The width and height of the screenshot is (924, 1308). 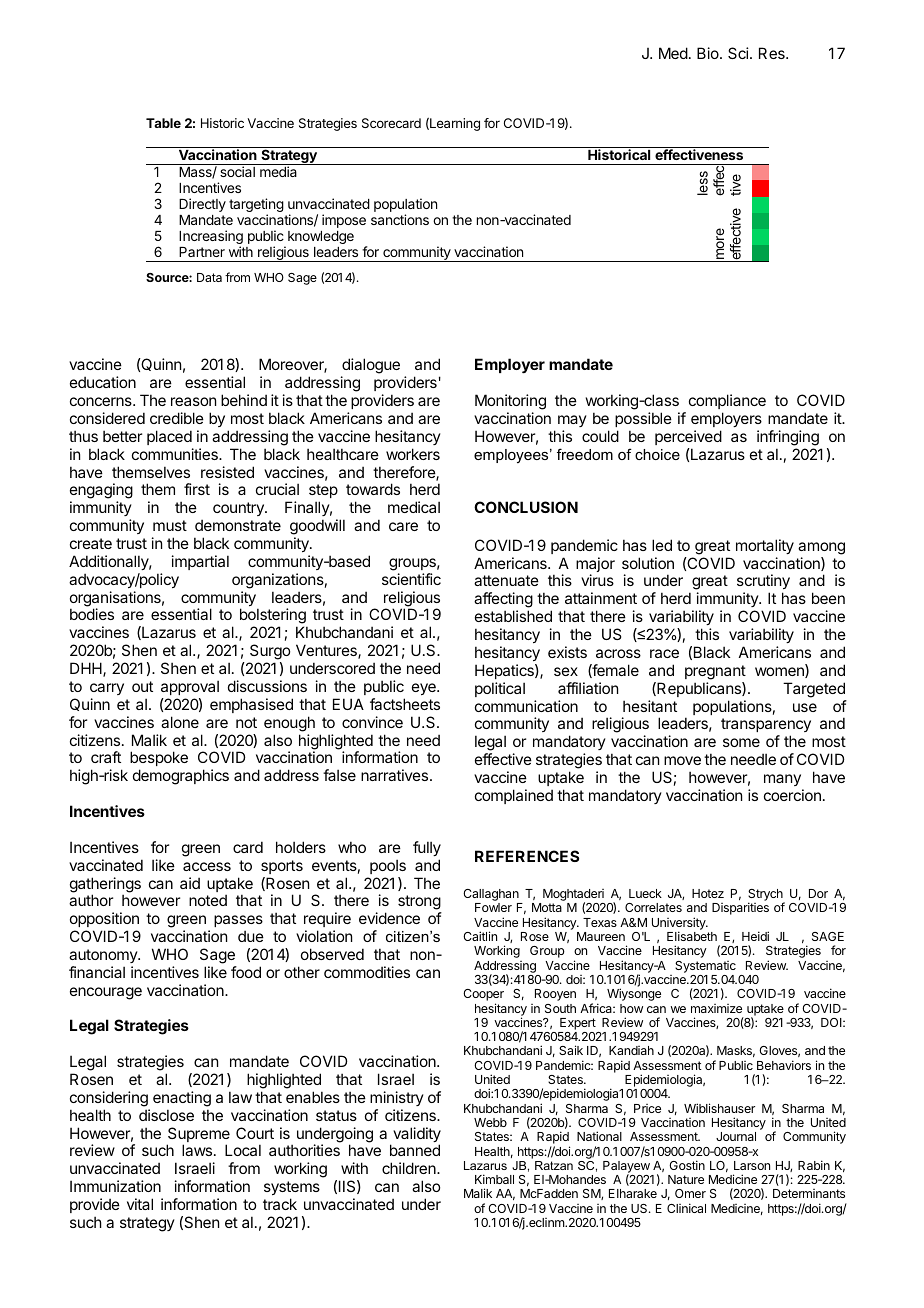 I want to click on Caitlin, so click(x=480, y=936).
